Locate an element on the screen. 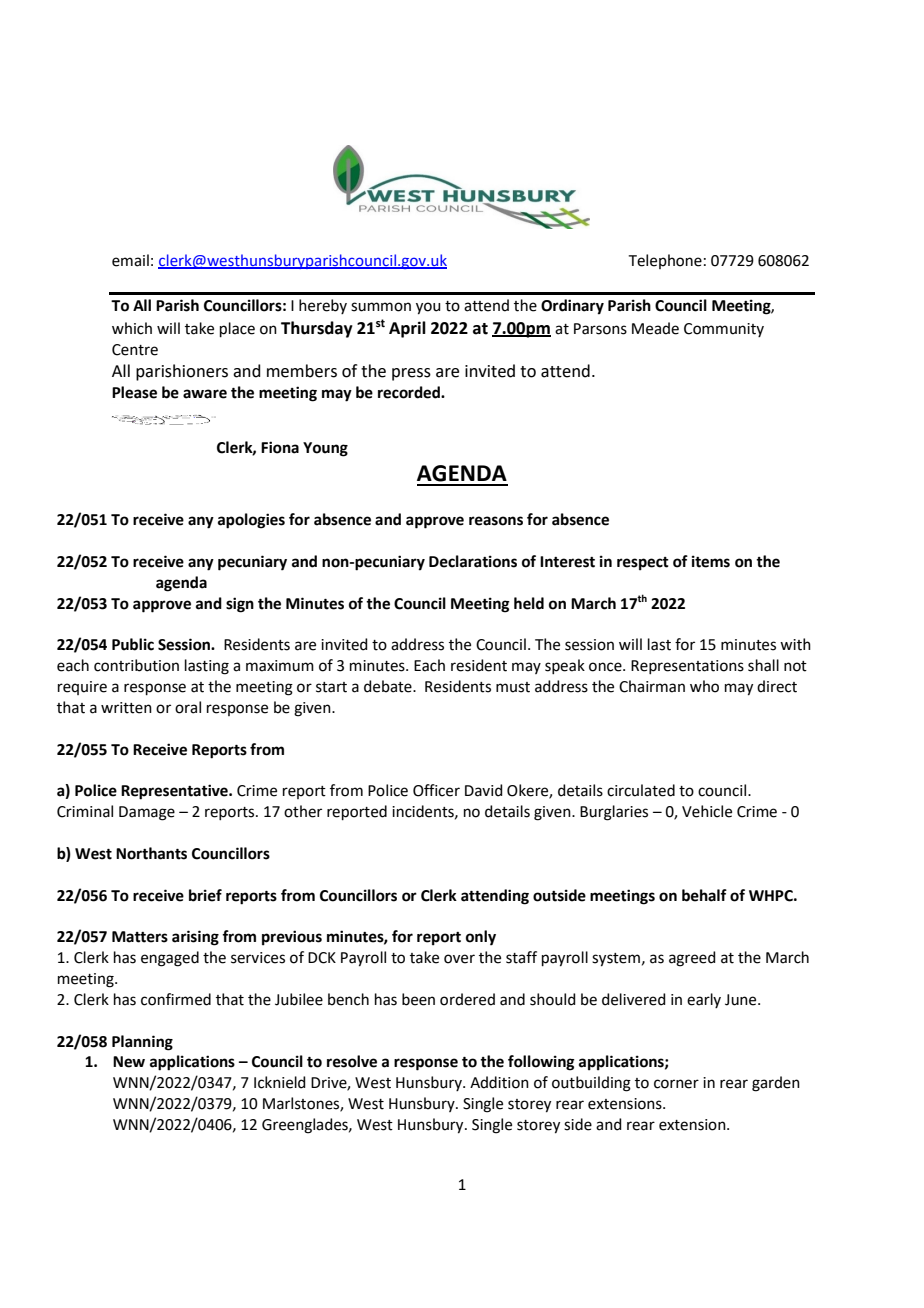  only is located at coordinates (481, 938).
